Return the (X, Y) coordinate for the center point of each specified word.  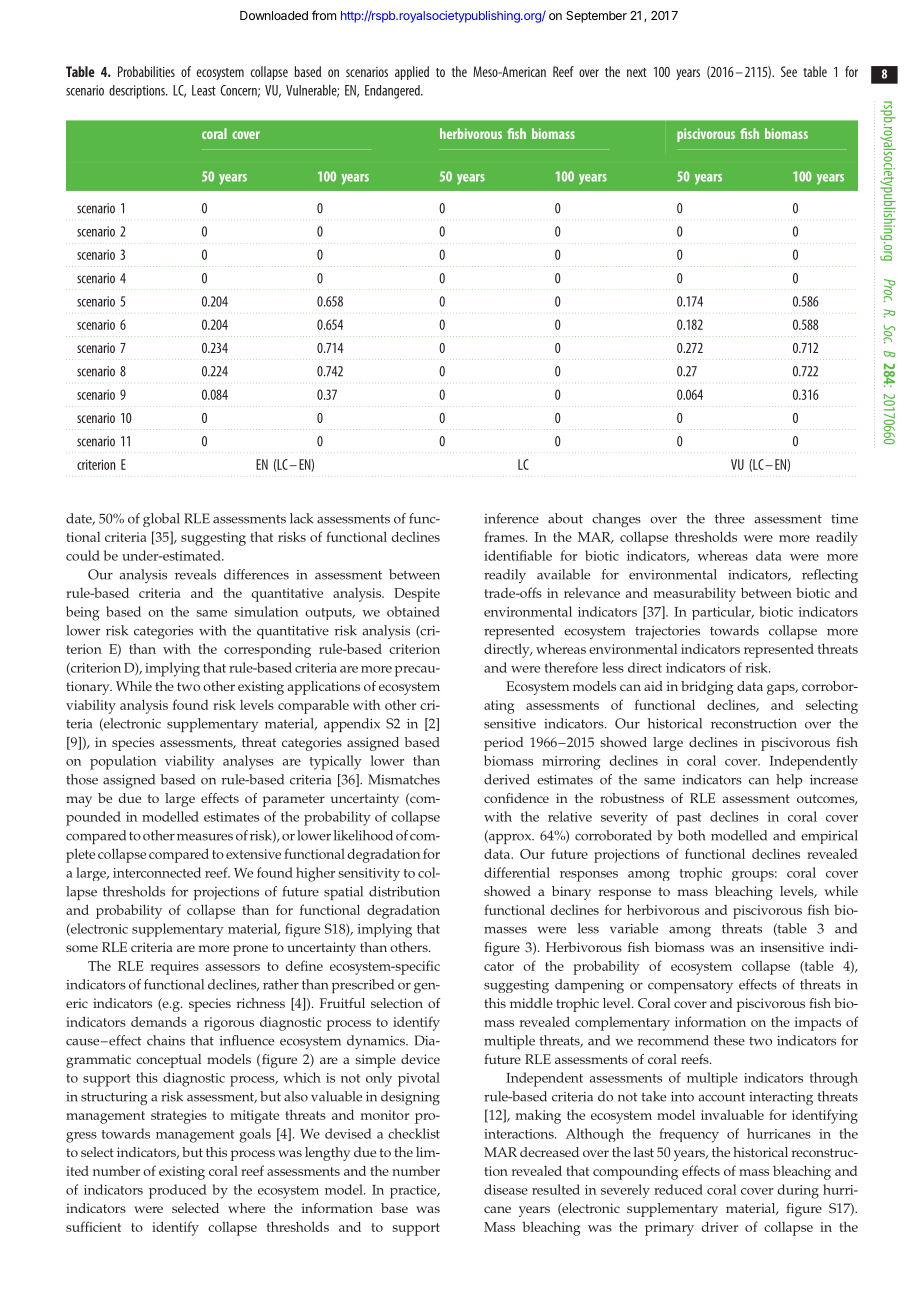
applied (412, 73)
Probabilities (146, 71)
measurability (695, 594)
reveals (195, 574)
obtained (413, 611)
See (789, 71)
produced (178, 1191)
